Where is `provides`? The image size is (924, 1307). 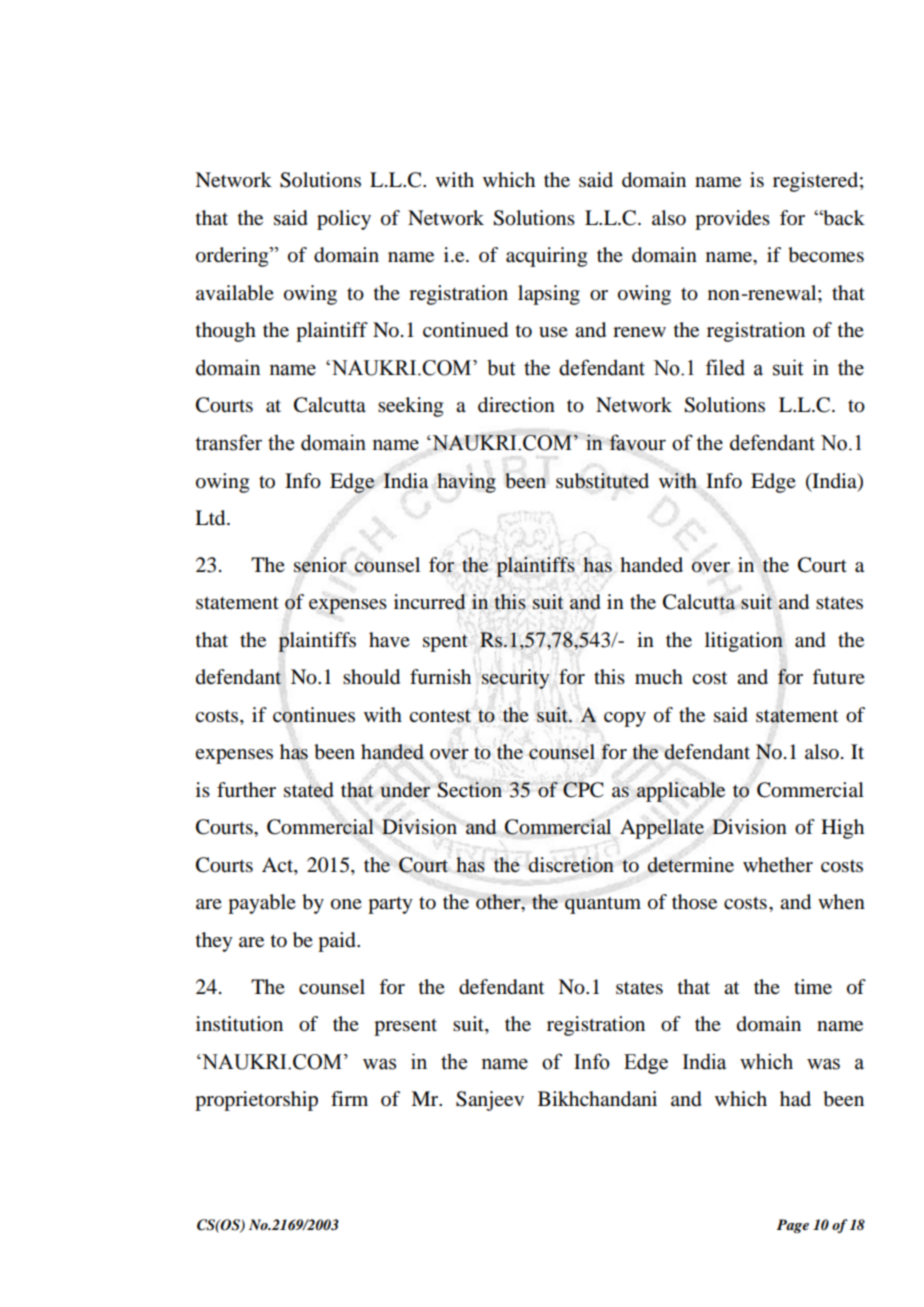 provides is located at coordinates (732, 220).
